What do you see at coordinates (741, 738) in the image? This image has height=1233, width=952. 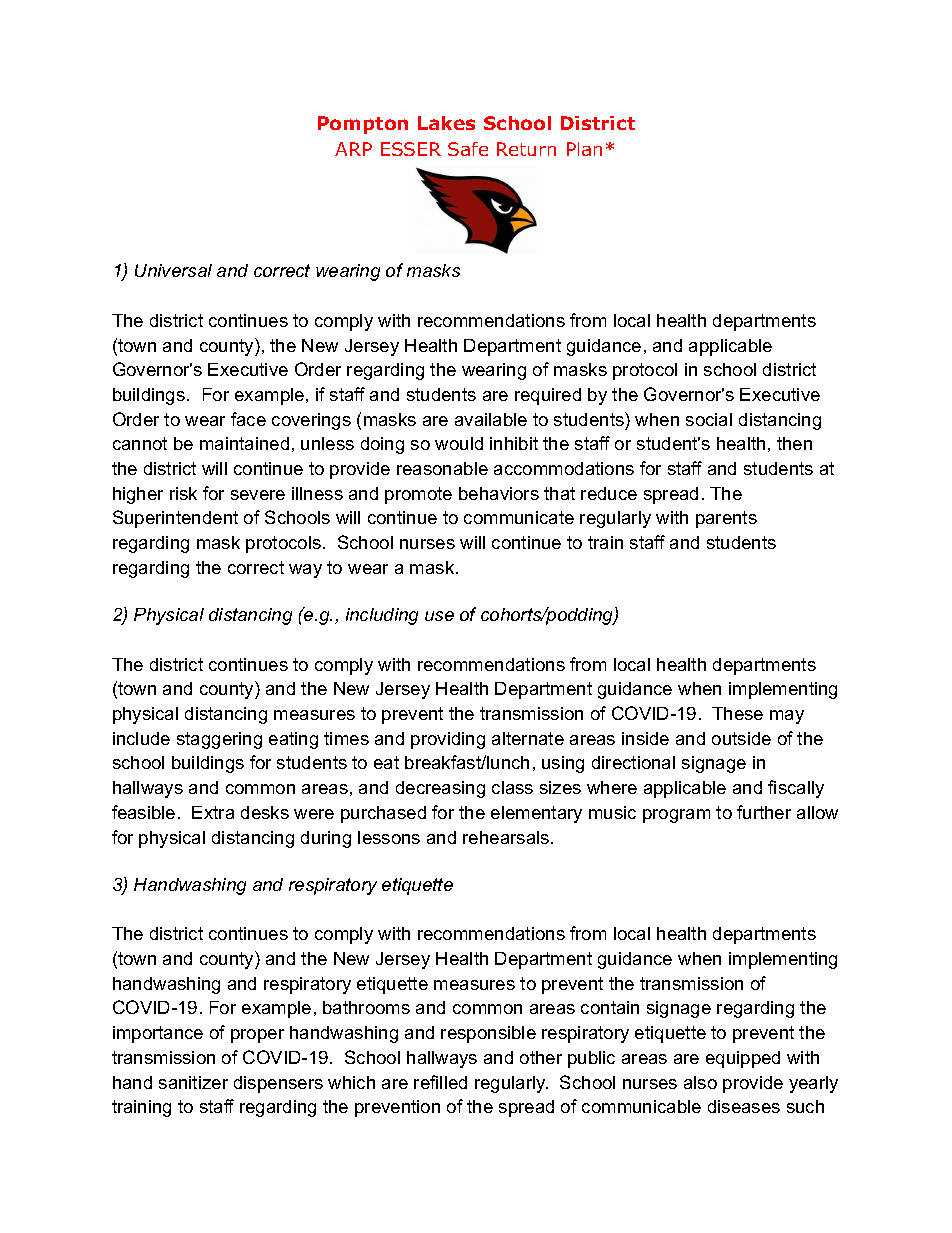 I see `outside` at bounding box center [741, 738].
